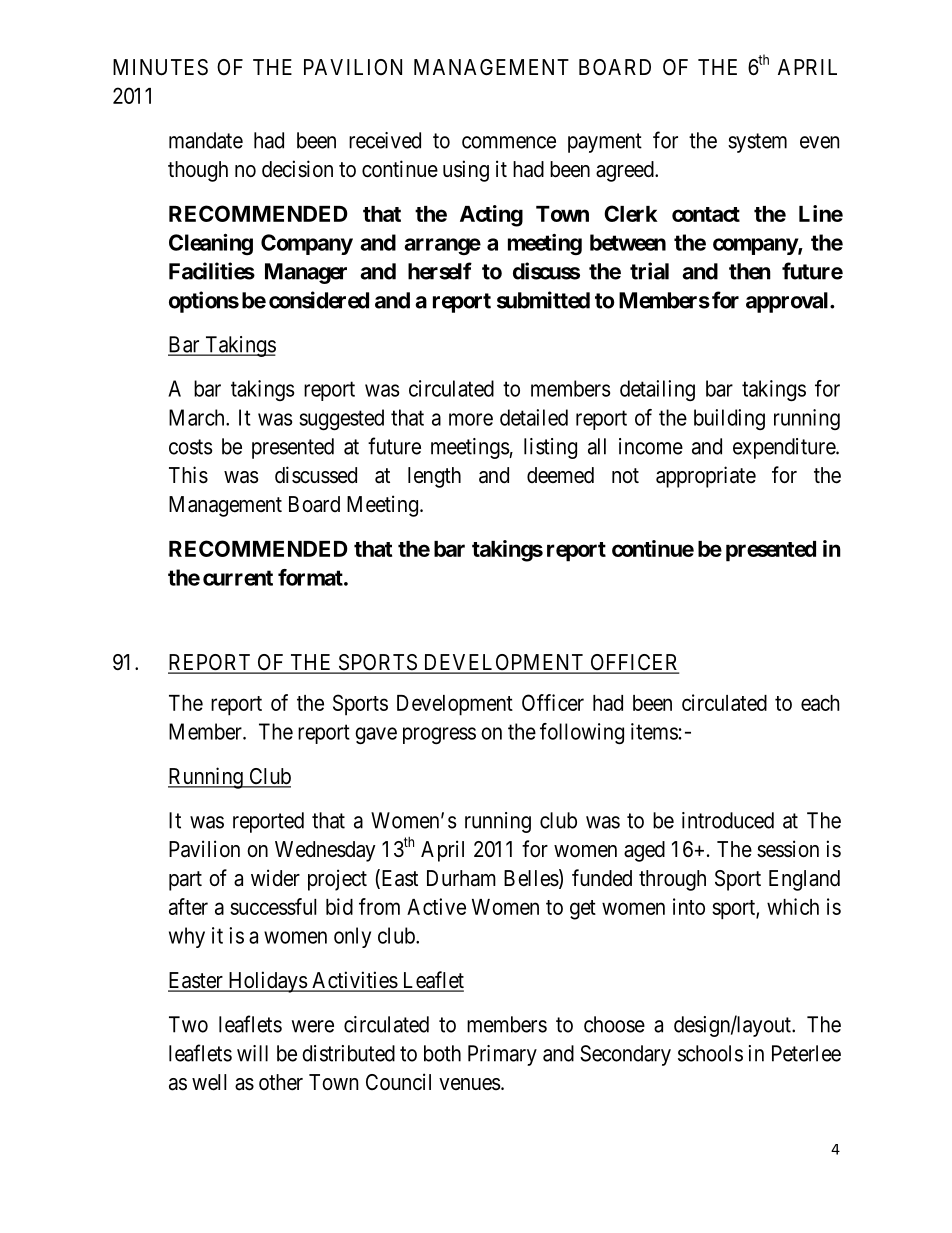 The width and height of the page is (952, 1233). What do you see at coordinates (543, 300) in the page?
I see `submitted` at bounding box center [543, 300].
